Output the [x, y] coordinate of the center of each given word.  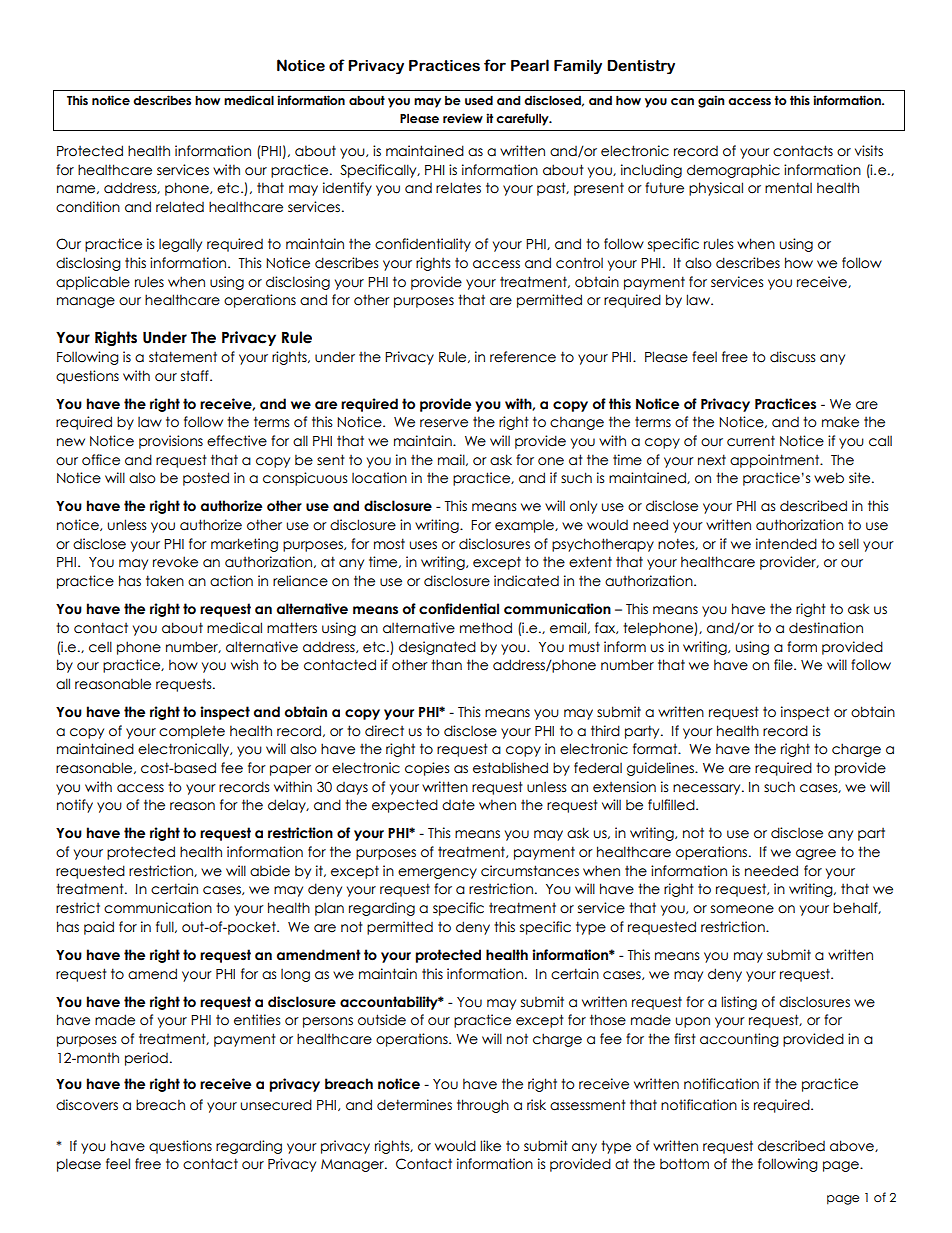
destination [826, 628]
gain [711, 101]
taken [165, 581]
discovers [87, 1105]
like [490, 1146]
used [479, 100]
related [180, 207]
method [486, 628]
